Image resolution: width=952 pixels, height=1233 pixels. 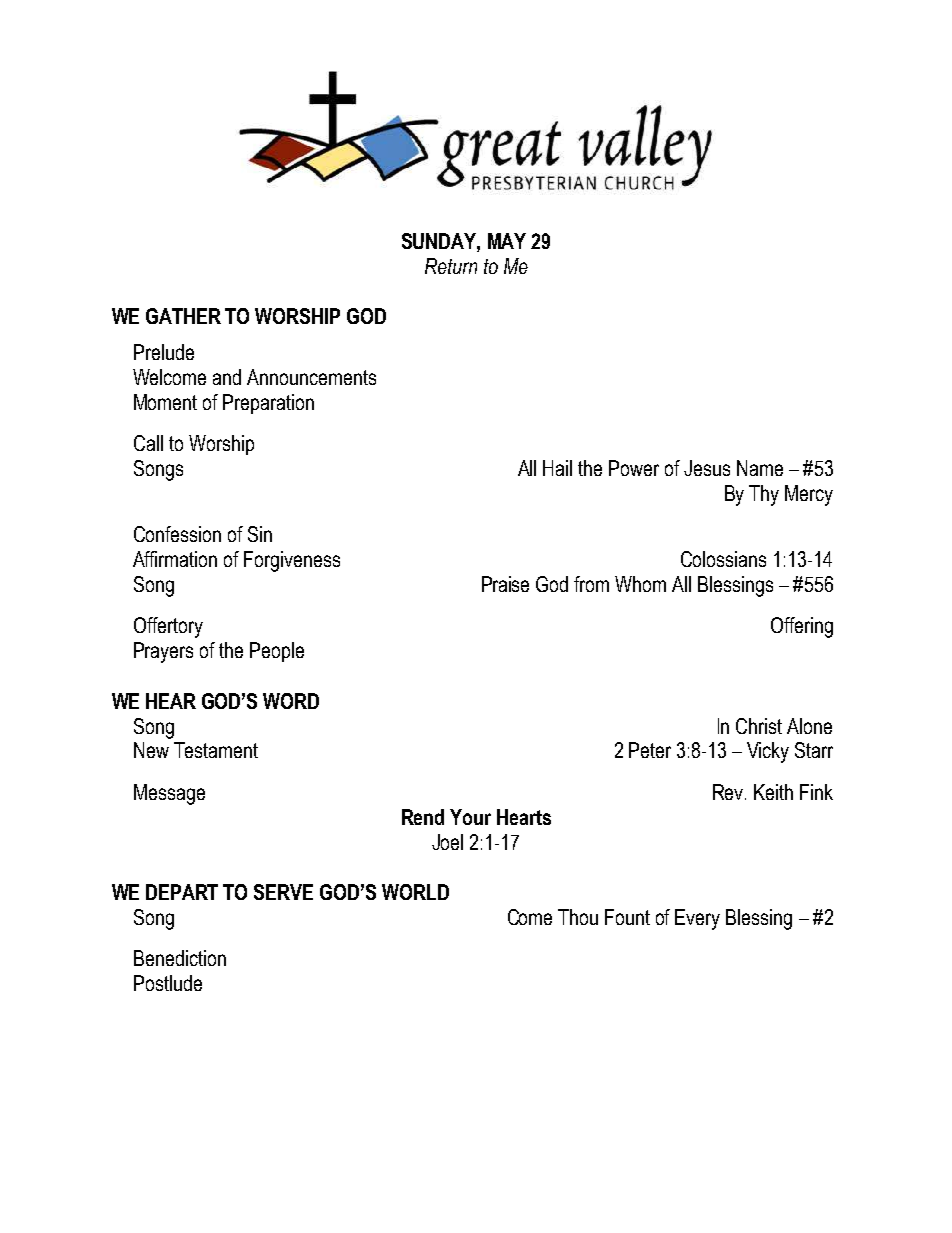 What do you see at coordinates (183, 316) in the screenshot?
I see `GATHER` at bounding box center [183, 316].
